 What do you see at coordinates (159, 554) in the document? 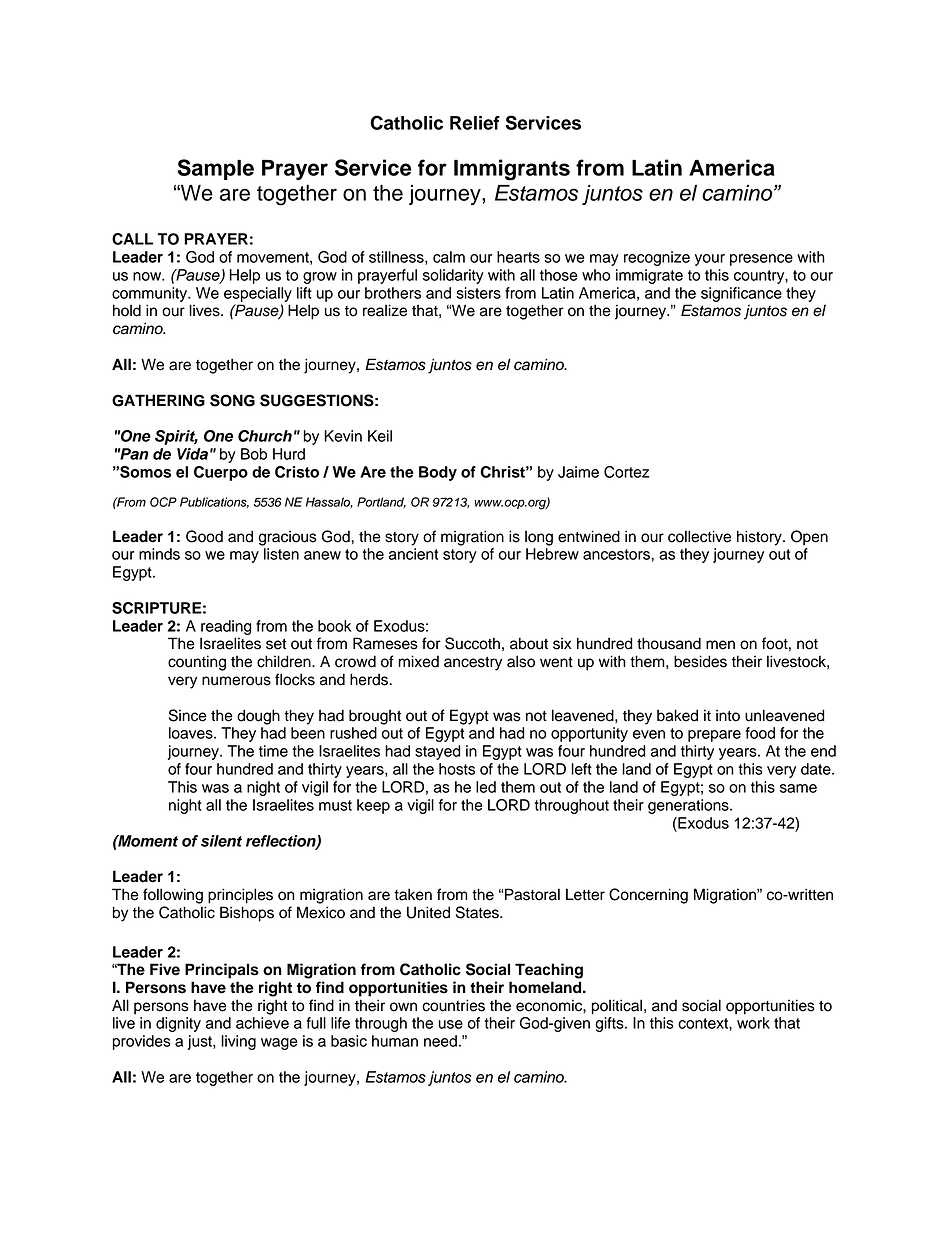
I see `minds` at bounding box center [159, 554].
